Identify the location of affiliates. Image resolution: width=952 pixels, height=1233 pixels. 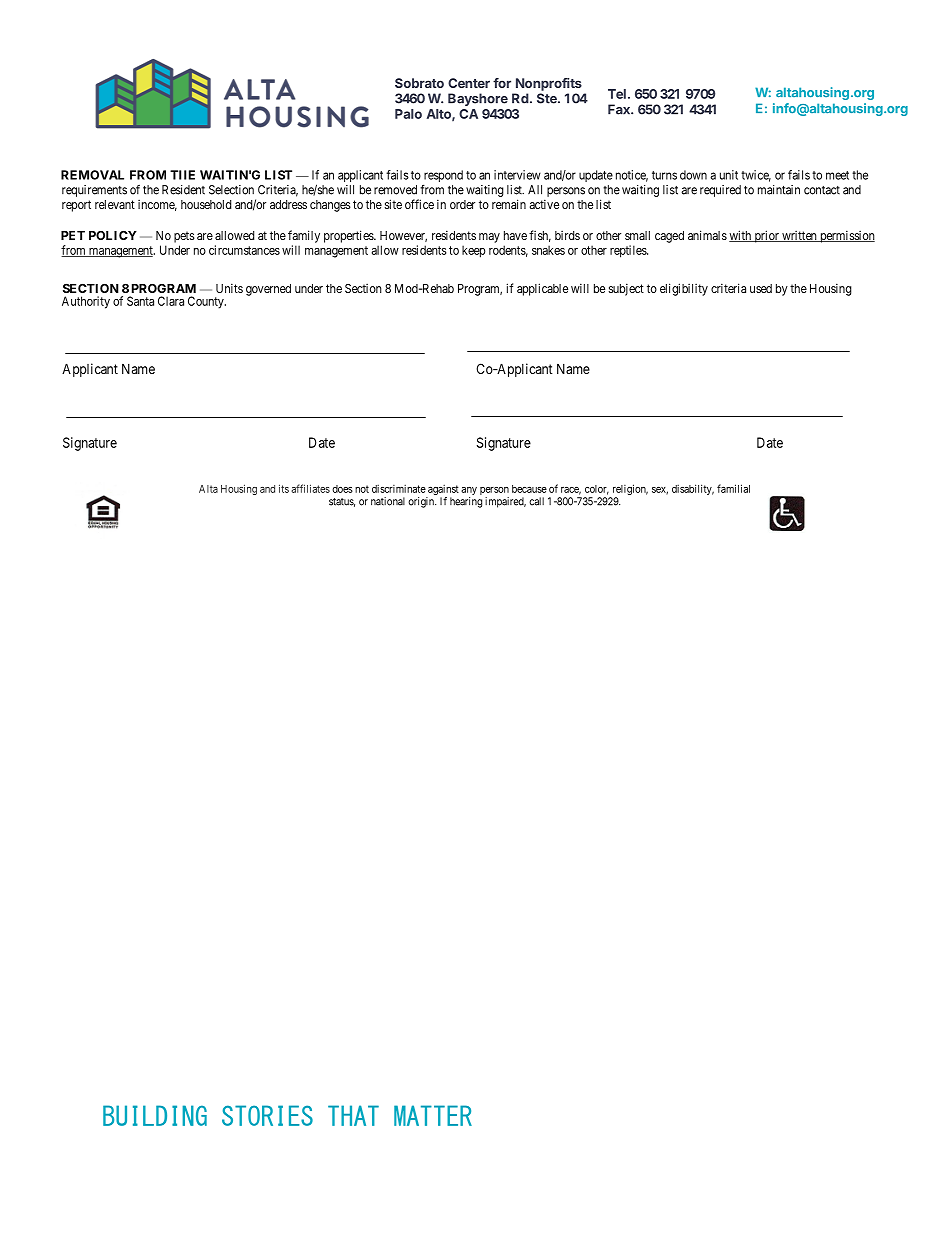
(310, 488).
